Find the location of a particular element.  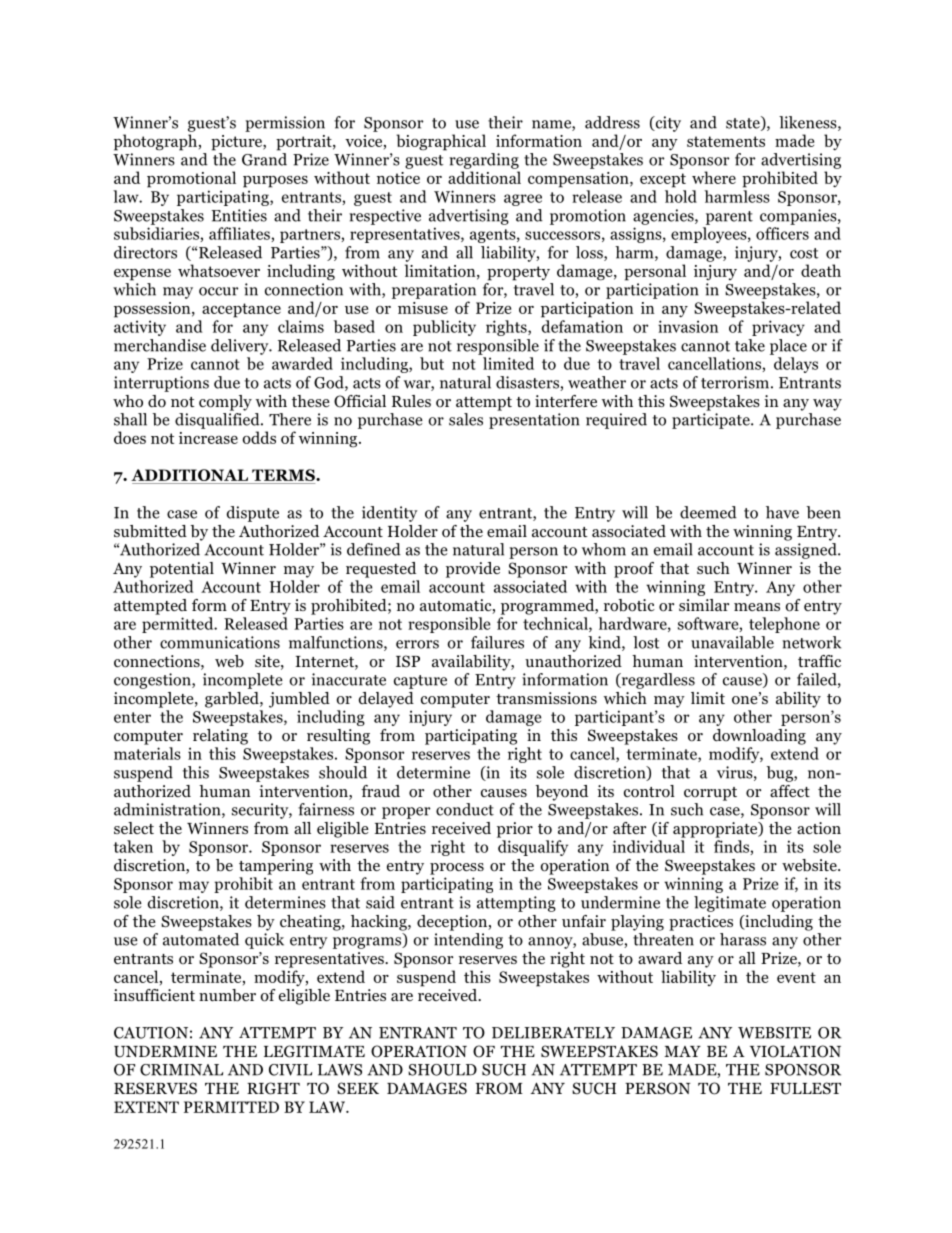

CRIMINAL is located at coordinates (181, 1070).
